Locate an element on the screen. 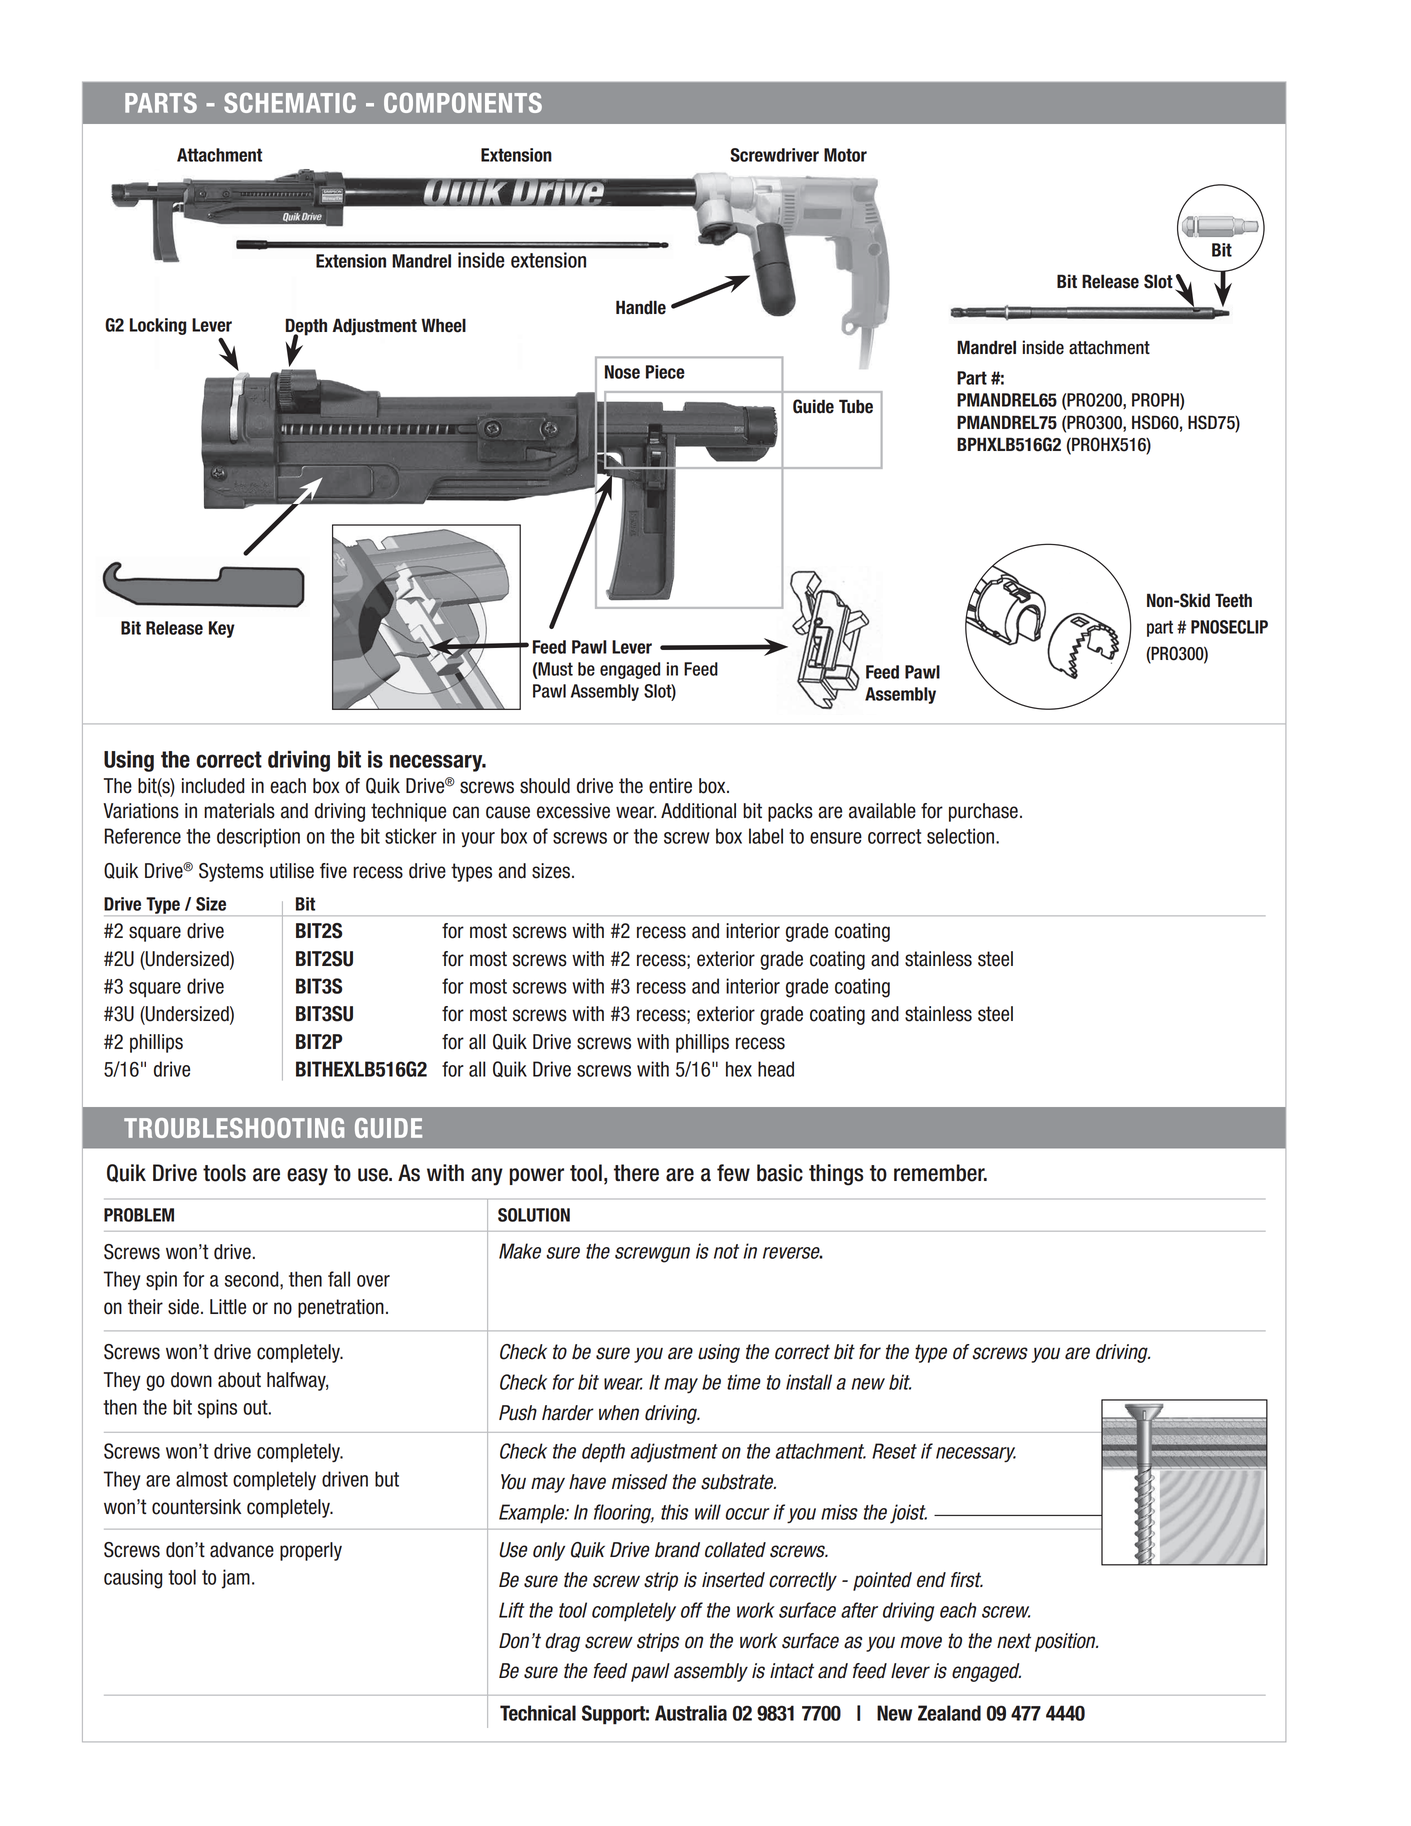 The height and width of the screenshot is (1826, 1411). selection is located at coordinates (962, 836).
